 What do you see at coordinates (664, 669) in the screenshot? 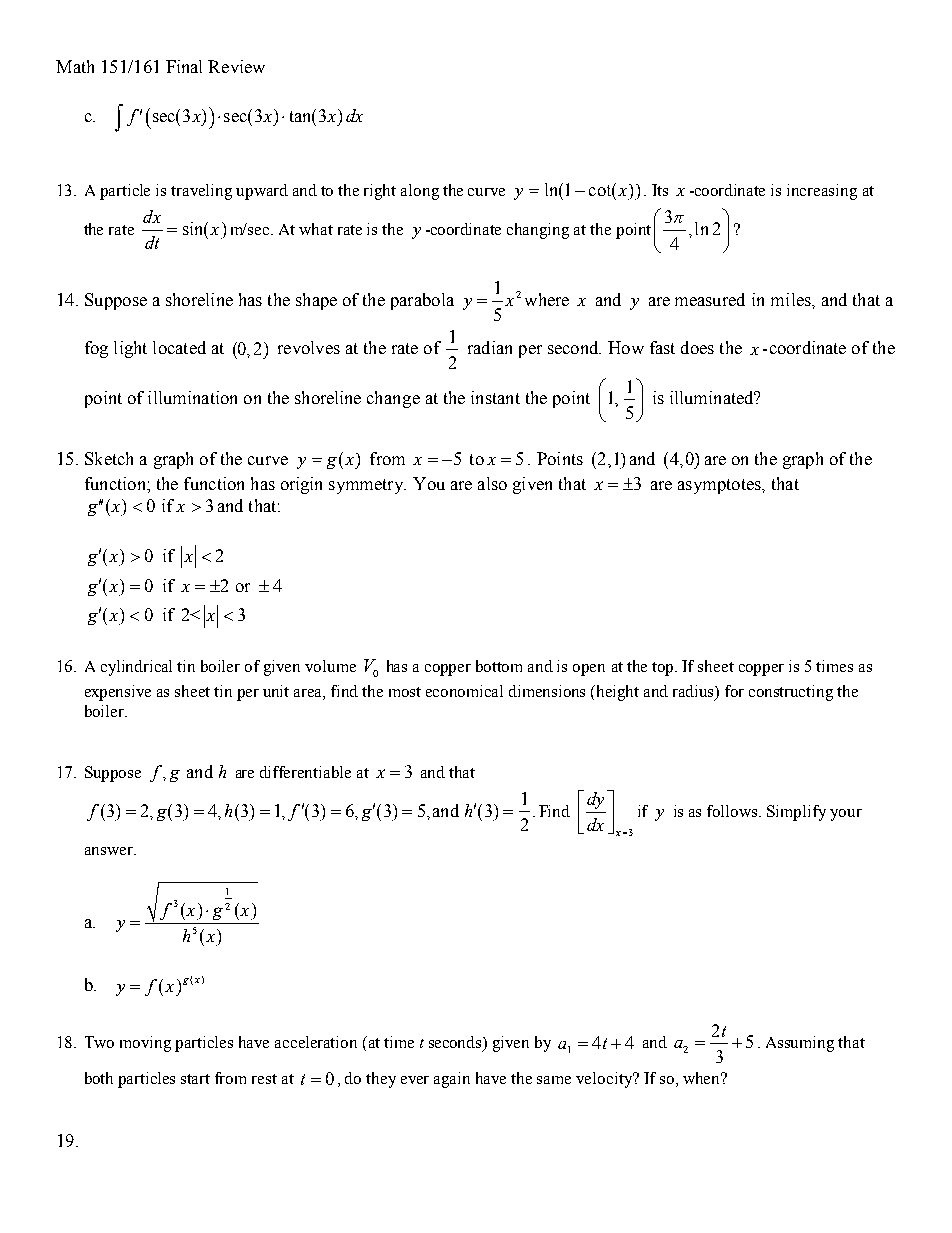
I see `top` at bounding box center [664, 669].
